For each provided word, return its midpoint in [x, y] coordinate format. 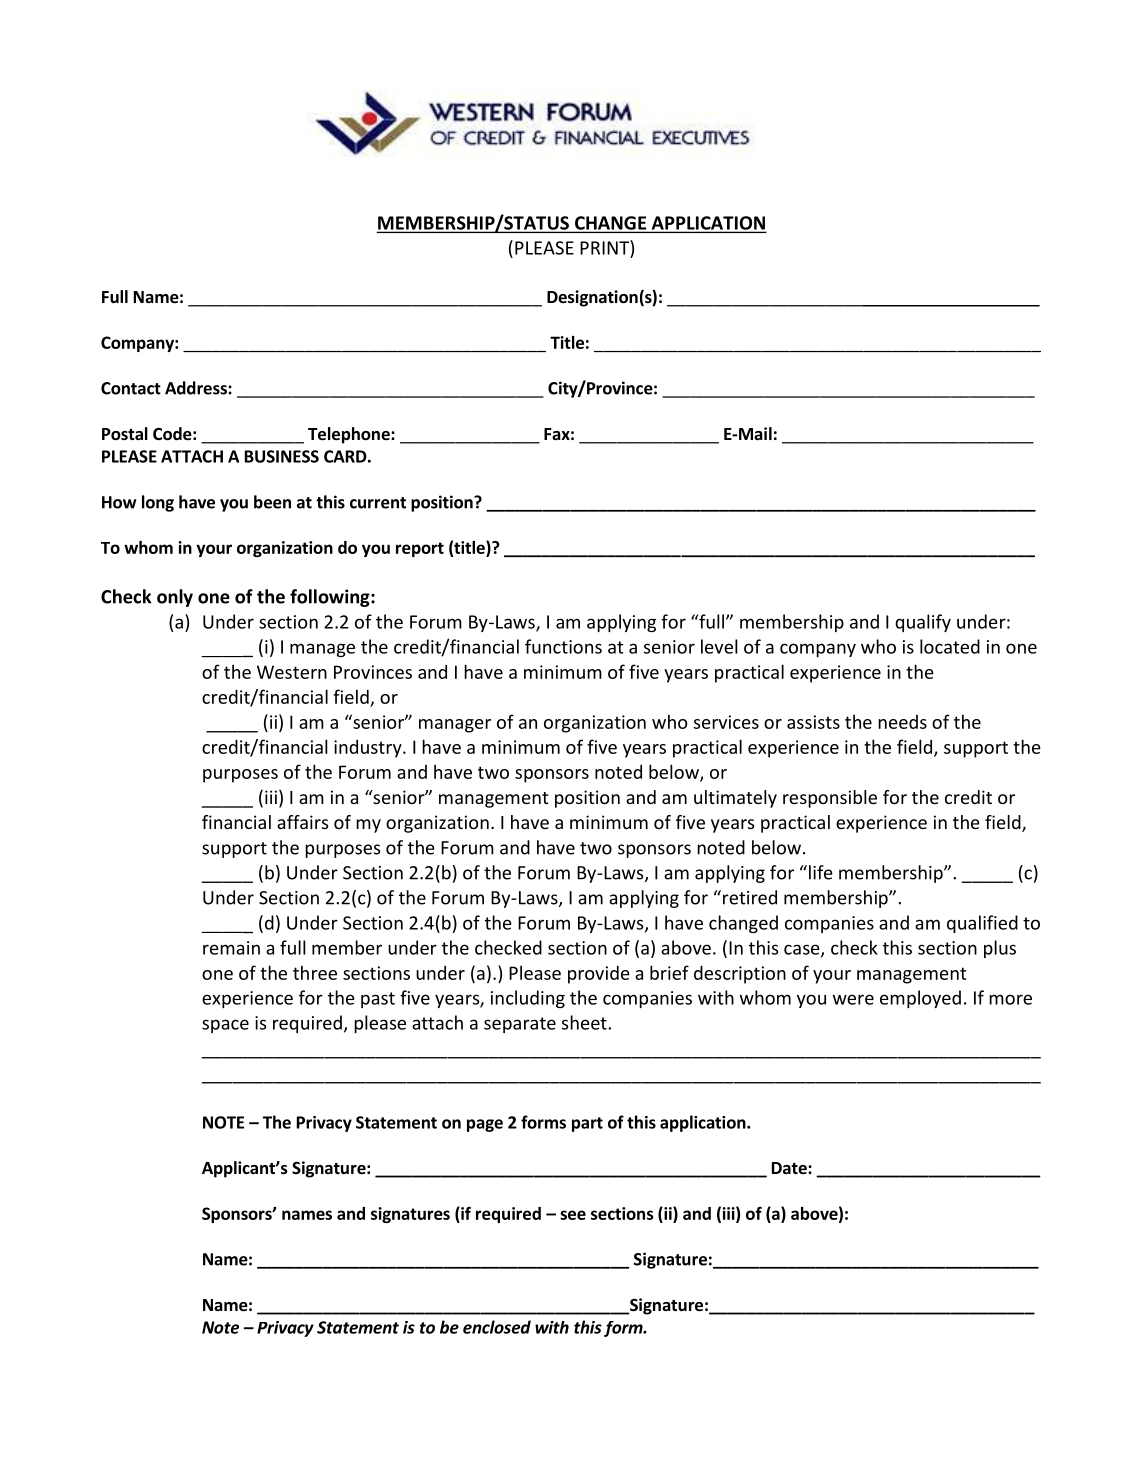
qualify [923, 623]
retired [750, 897]
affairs [303, 822]
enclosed [497, 1327]
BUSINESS [282, 456]
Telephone [350, 435]
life [821, 872]
